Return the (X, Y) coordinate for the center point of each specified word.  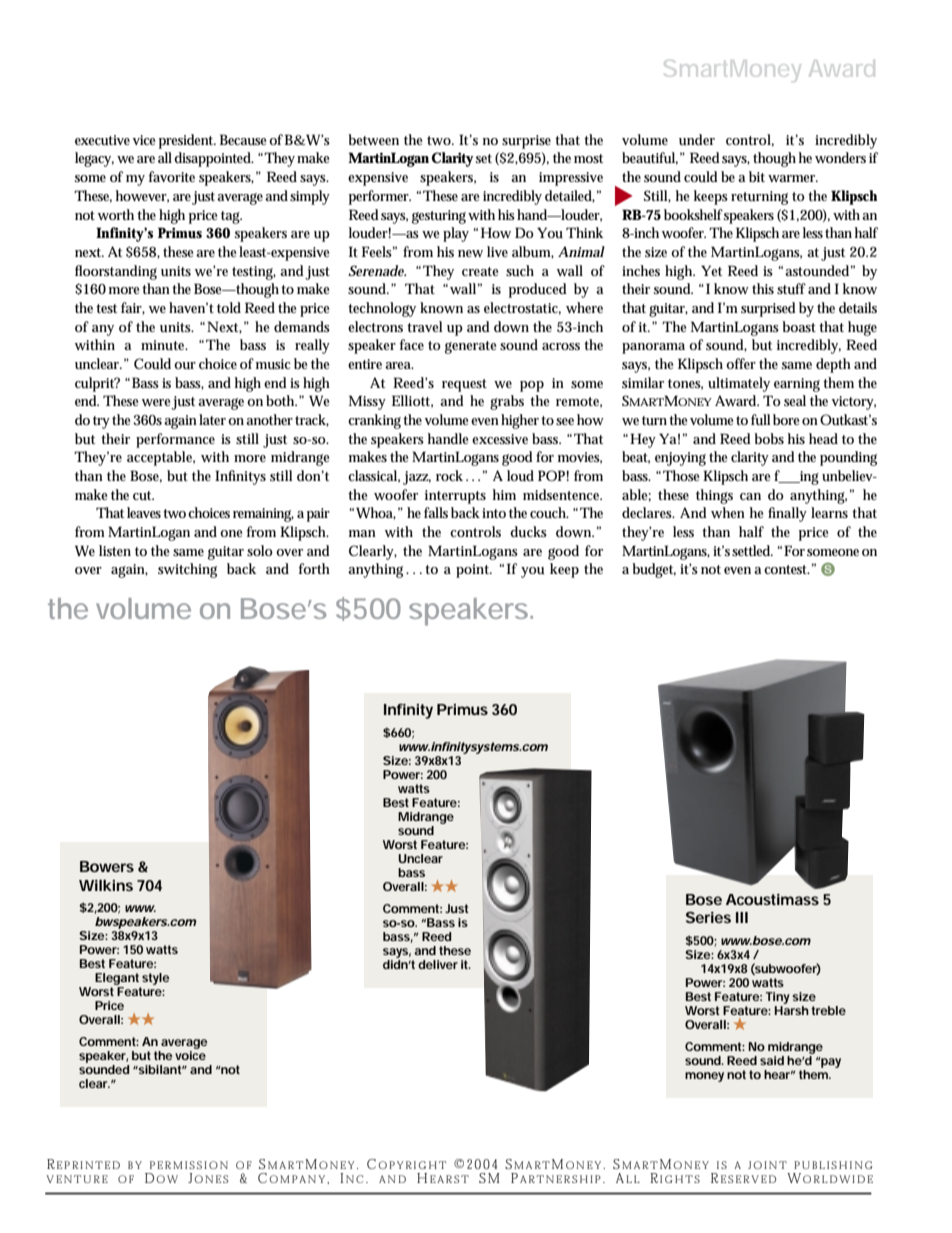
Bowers (107, 866)
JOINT (767, 1165)
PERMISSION (189, 1165)
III (742, 917)
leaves (145, 512)
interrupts (455, 497)
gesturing (440, 217)
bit (757, 176)
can (750, 496)
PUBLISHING (833, 1165)
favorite (172, 176)
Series (708, 917)
